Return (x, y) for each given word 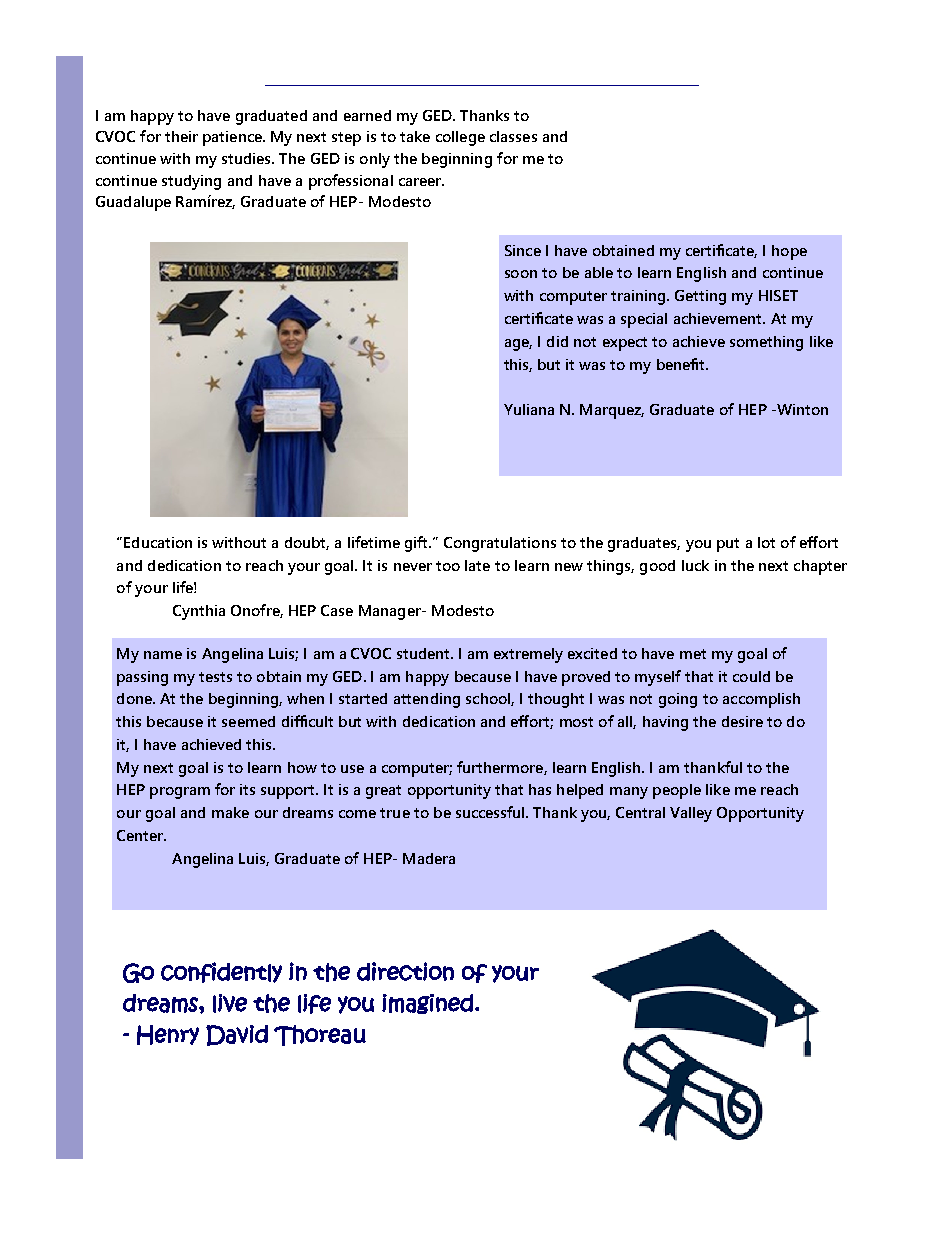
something (766, 343)
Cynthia (199, 612)
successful (491, 812)
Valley (691, 814)
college (460, 138)
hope (789, 252)
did (557, 341)
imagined (427, 1004)
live (230, 1003)
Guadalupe (133, 203)
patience (233, 138)
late (477, 565)
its (247, 789)
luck (695, 565)
